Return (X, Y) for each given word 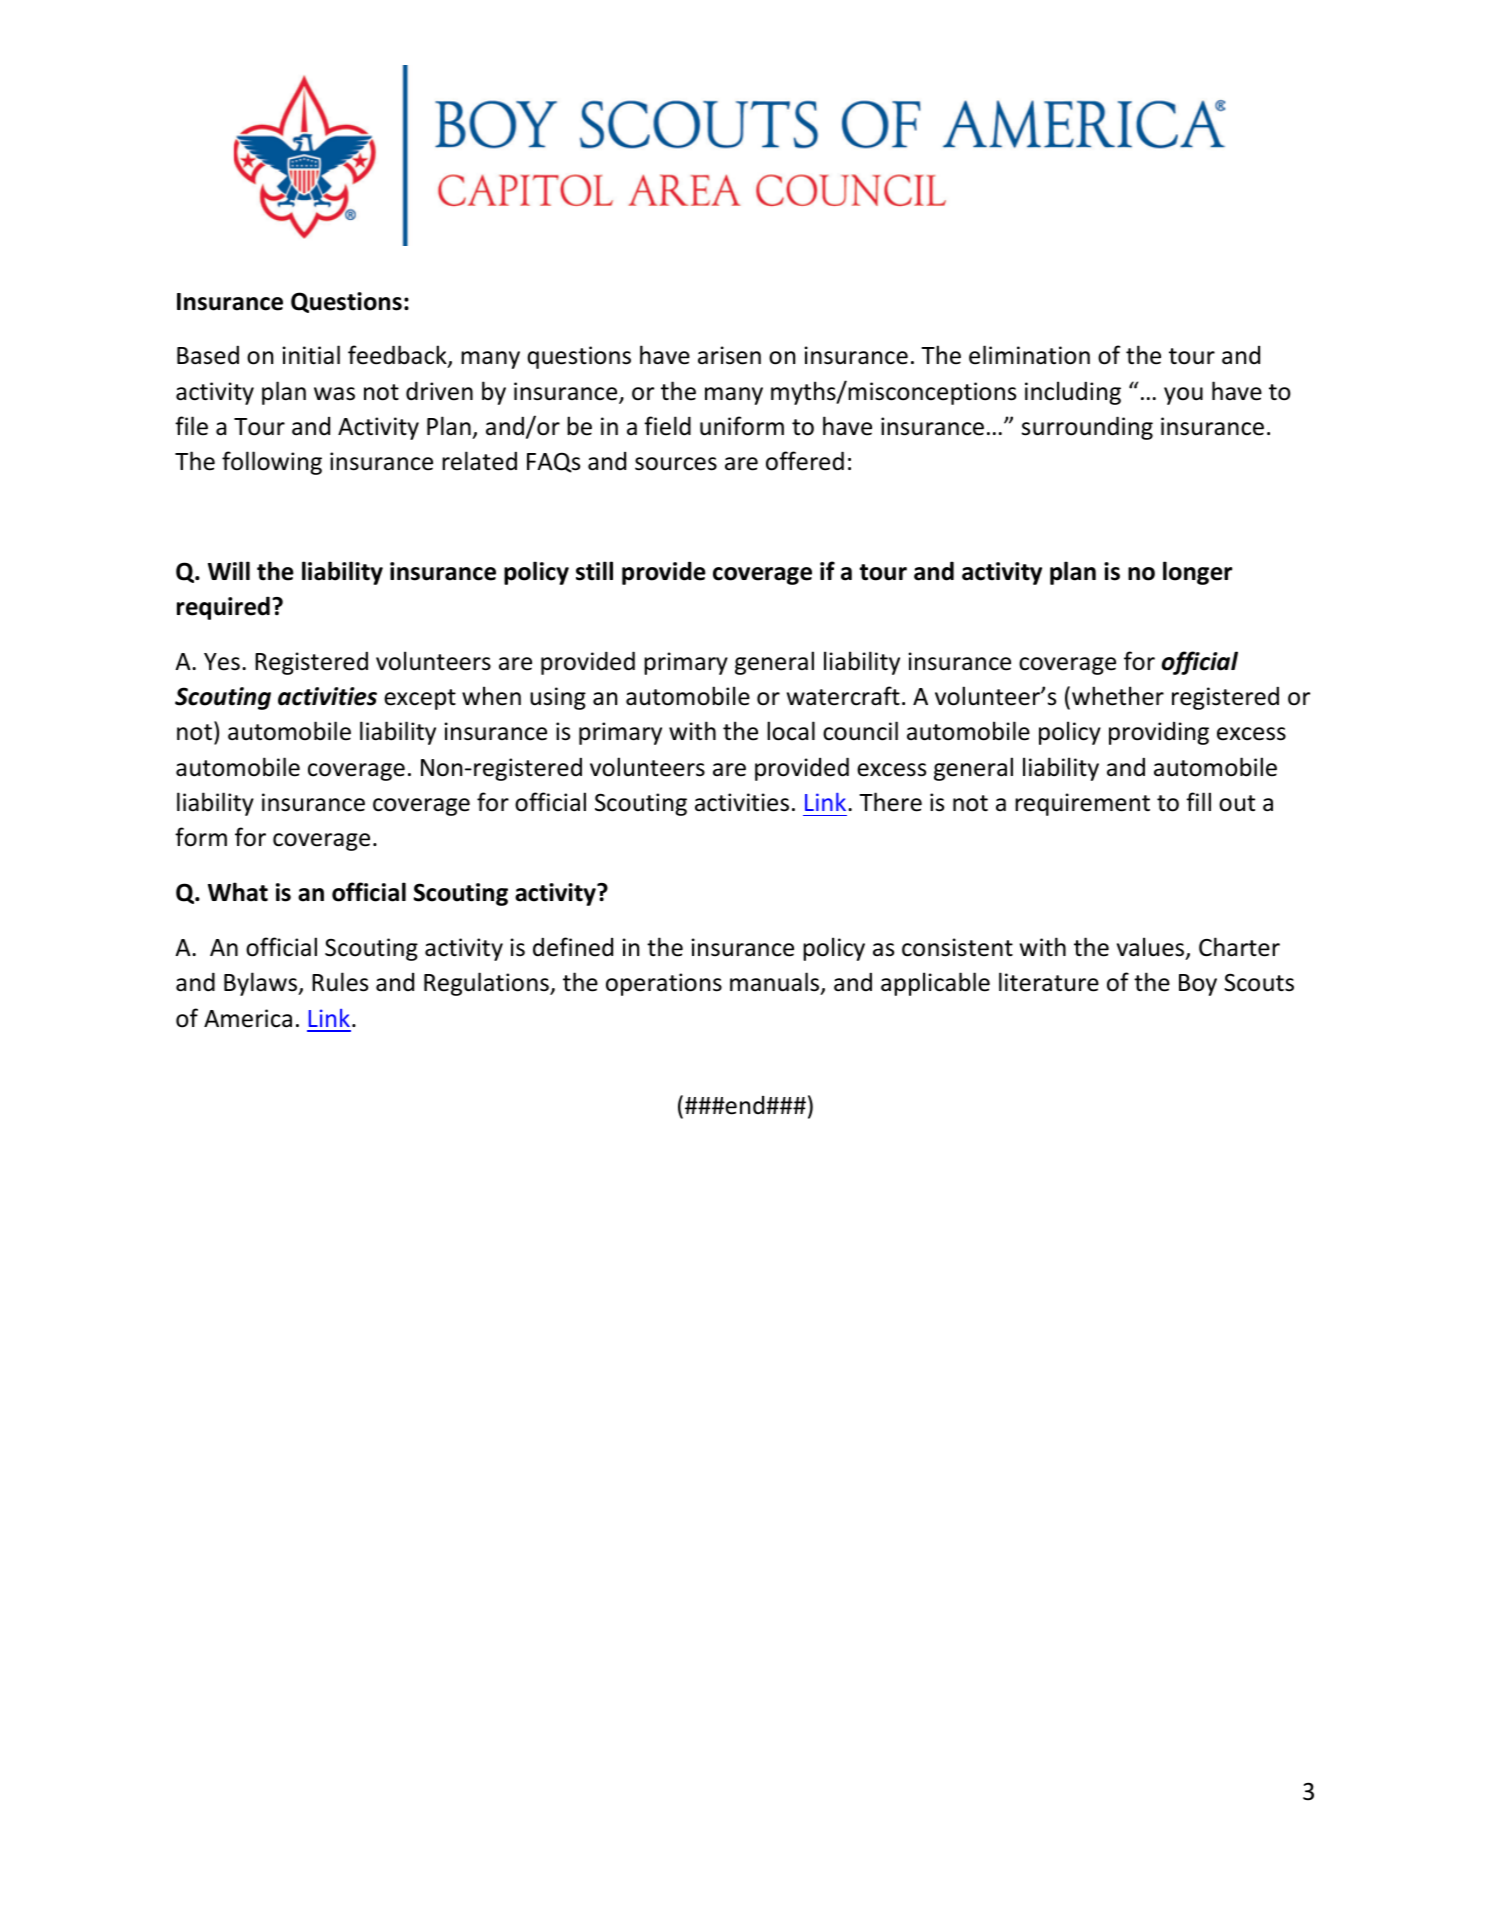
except (420, 699)
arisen (729, 355)
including (1073, 393)
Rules (340, 982)
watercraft (843, 696)
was (334, 394)
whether (1118, 696)
